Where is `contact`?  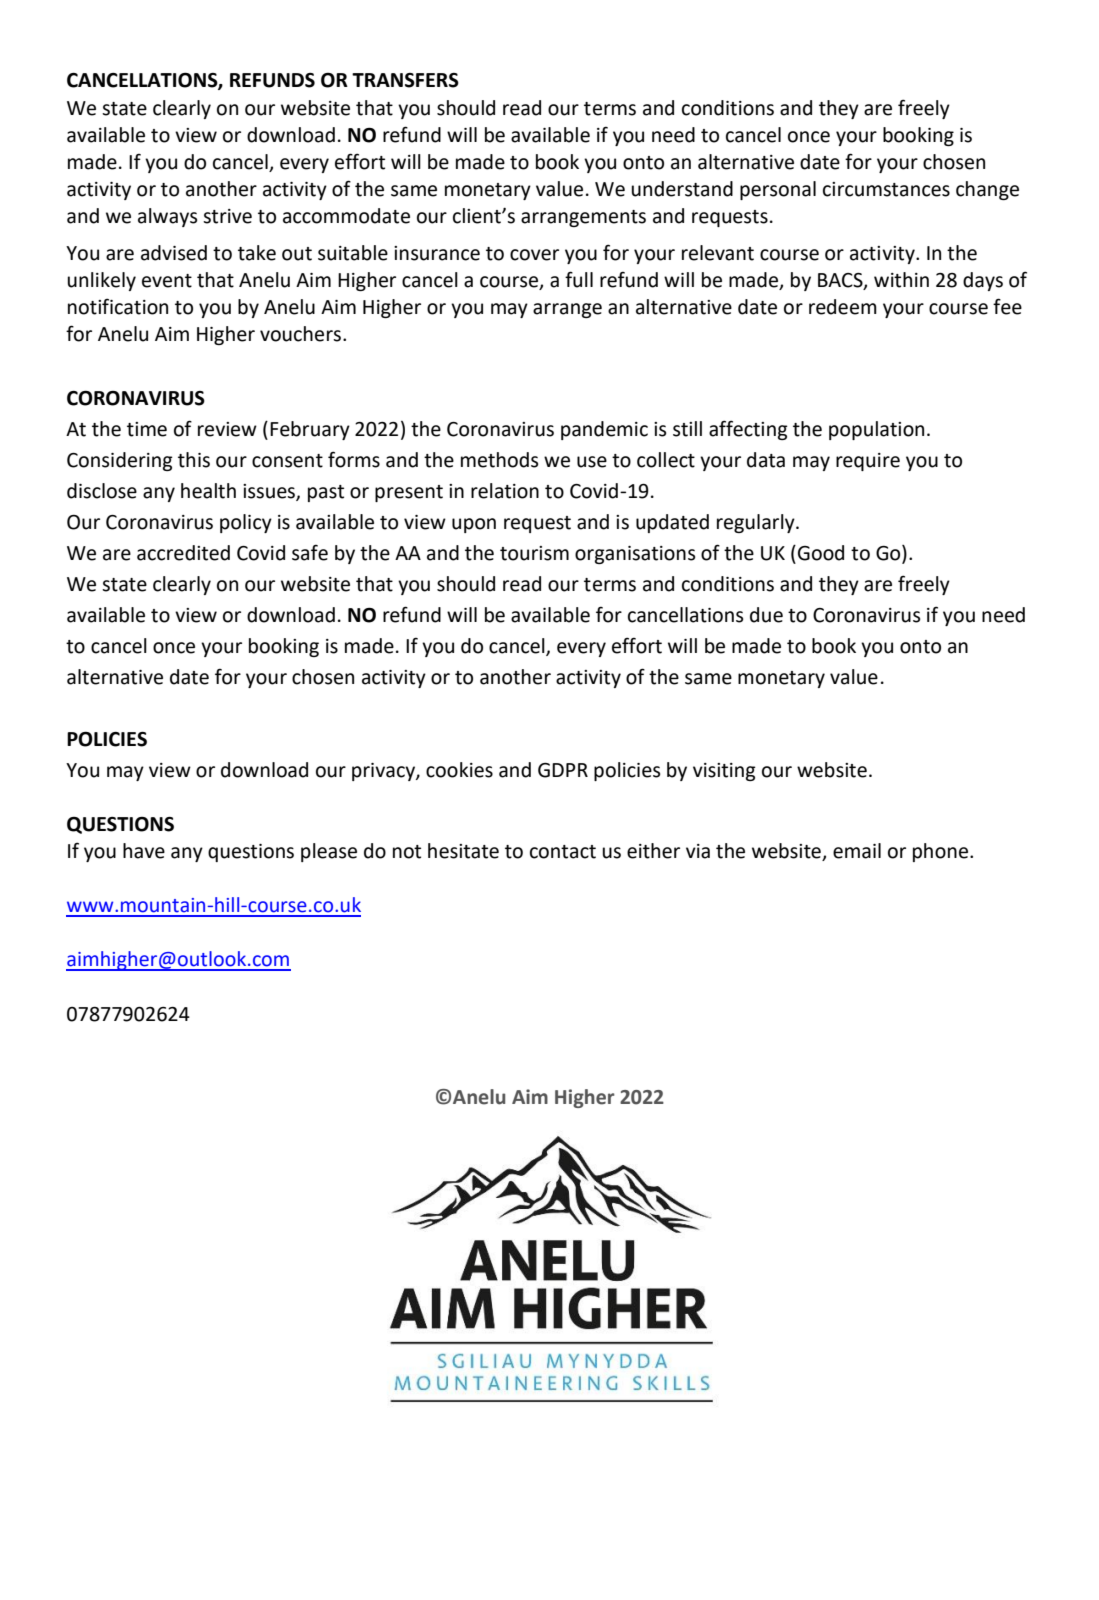 contact is located at coordinates (563, 852).
